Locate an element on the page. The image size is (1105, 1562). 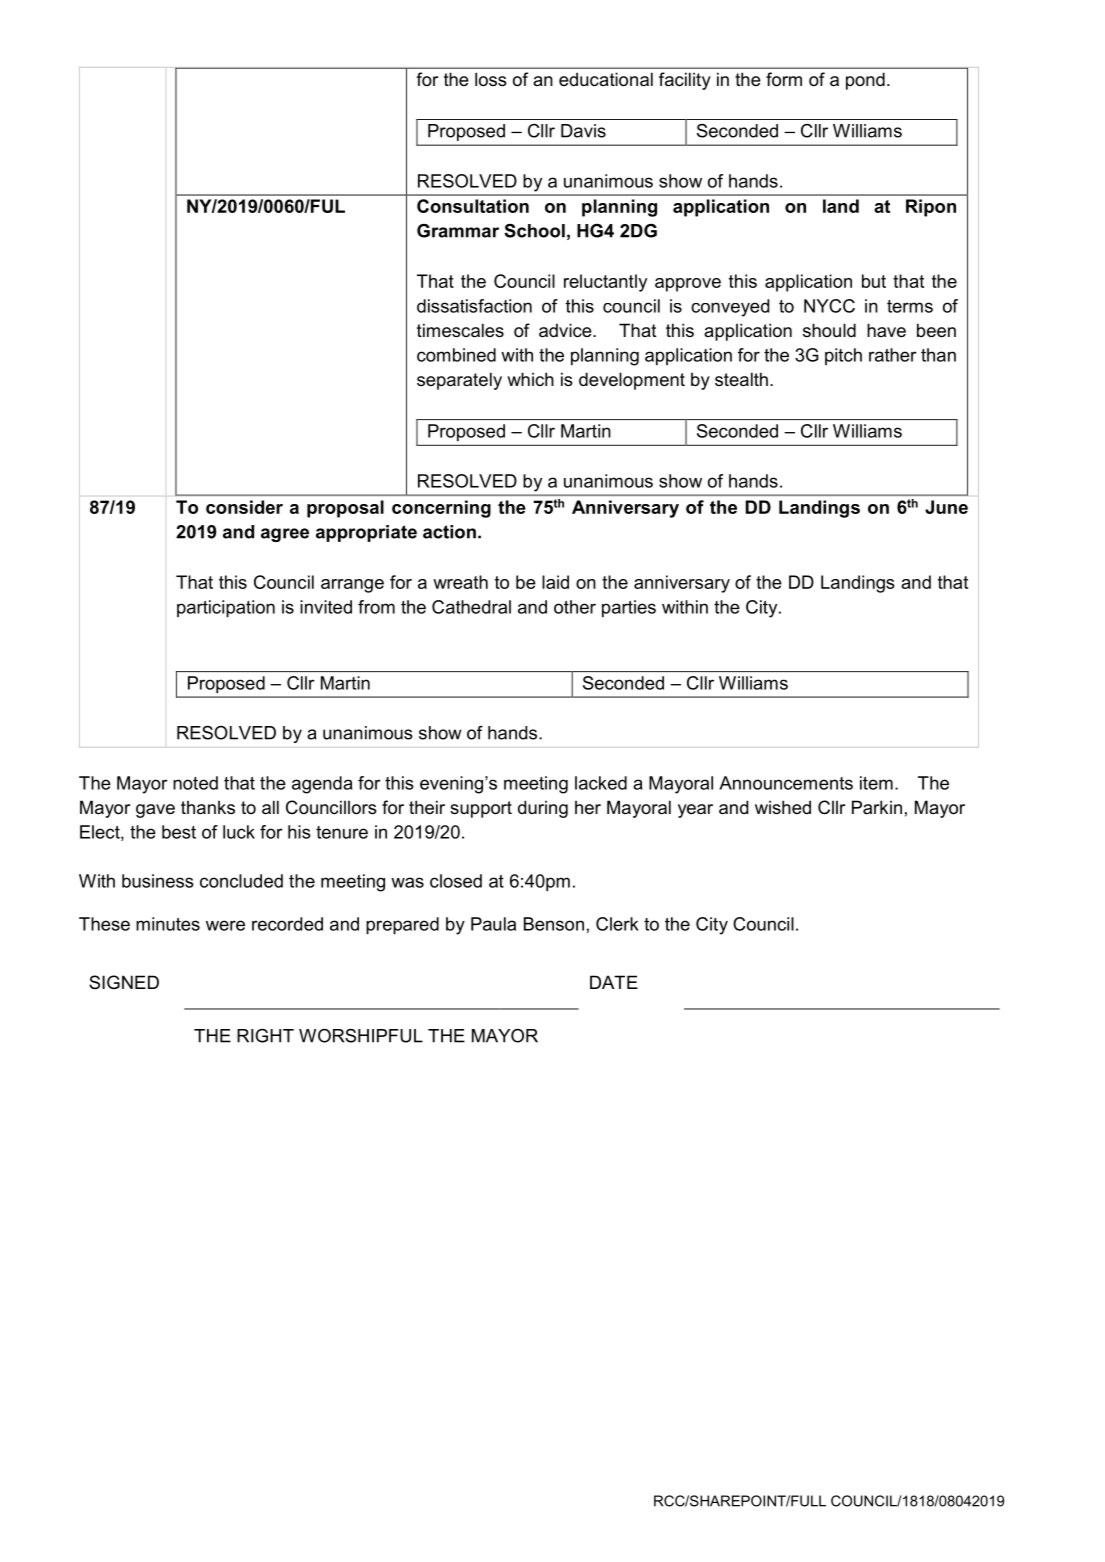
loss is located at coordinates (491, 79).
